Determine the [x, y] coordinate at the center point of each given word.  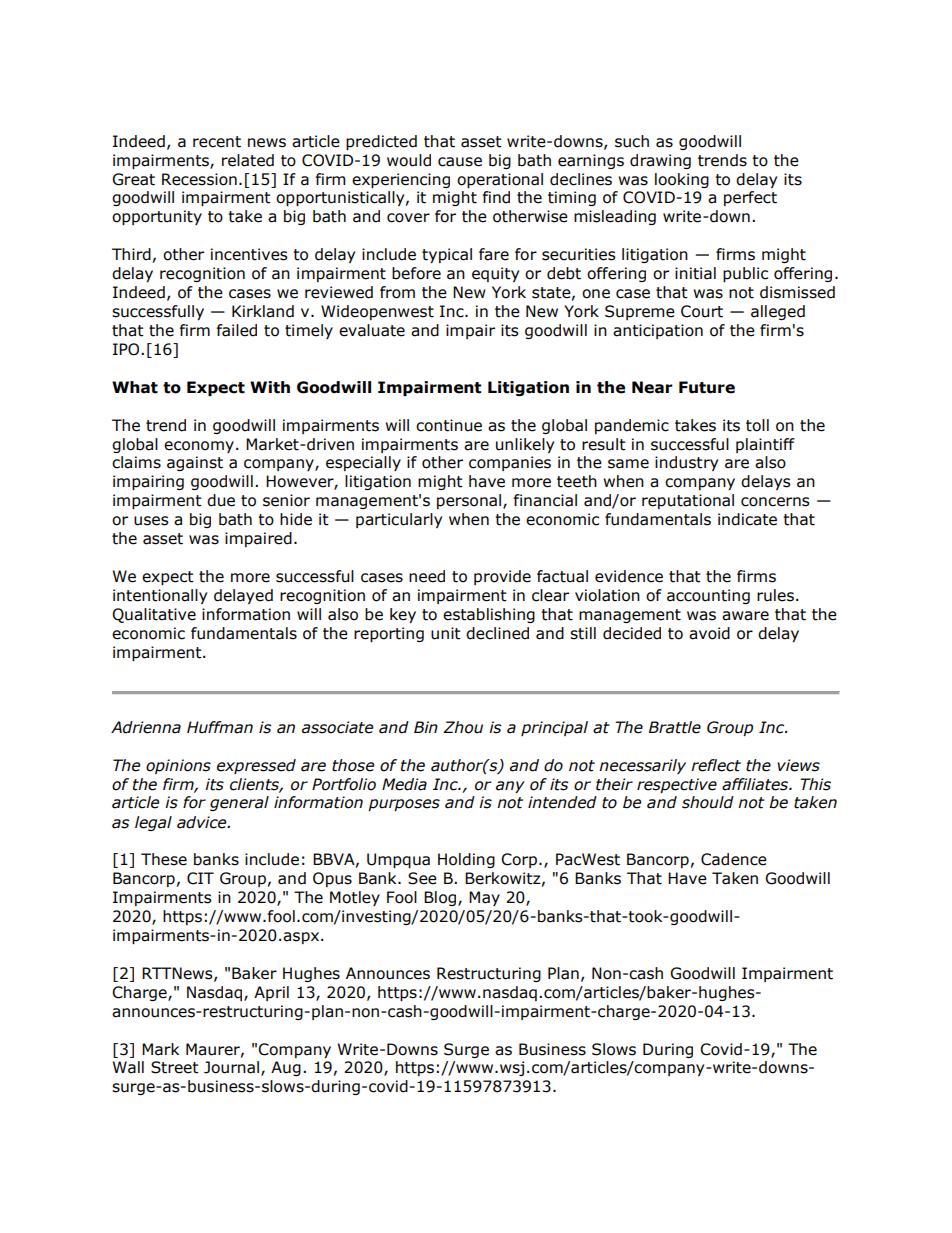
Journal [231, 1067]
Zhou [463, 727]
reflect [716, 765]
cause [460, 162]
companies [510, 463]
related [248, 160]
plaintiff [765, 445]
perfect [750, 198]
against [195, 463]
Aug [286, 1068]
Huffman [220, 727]
